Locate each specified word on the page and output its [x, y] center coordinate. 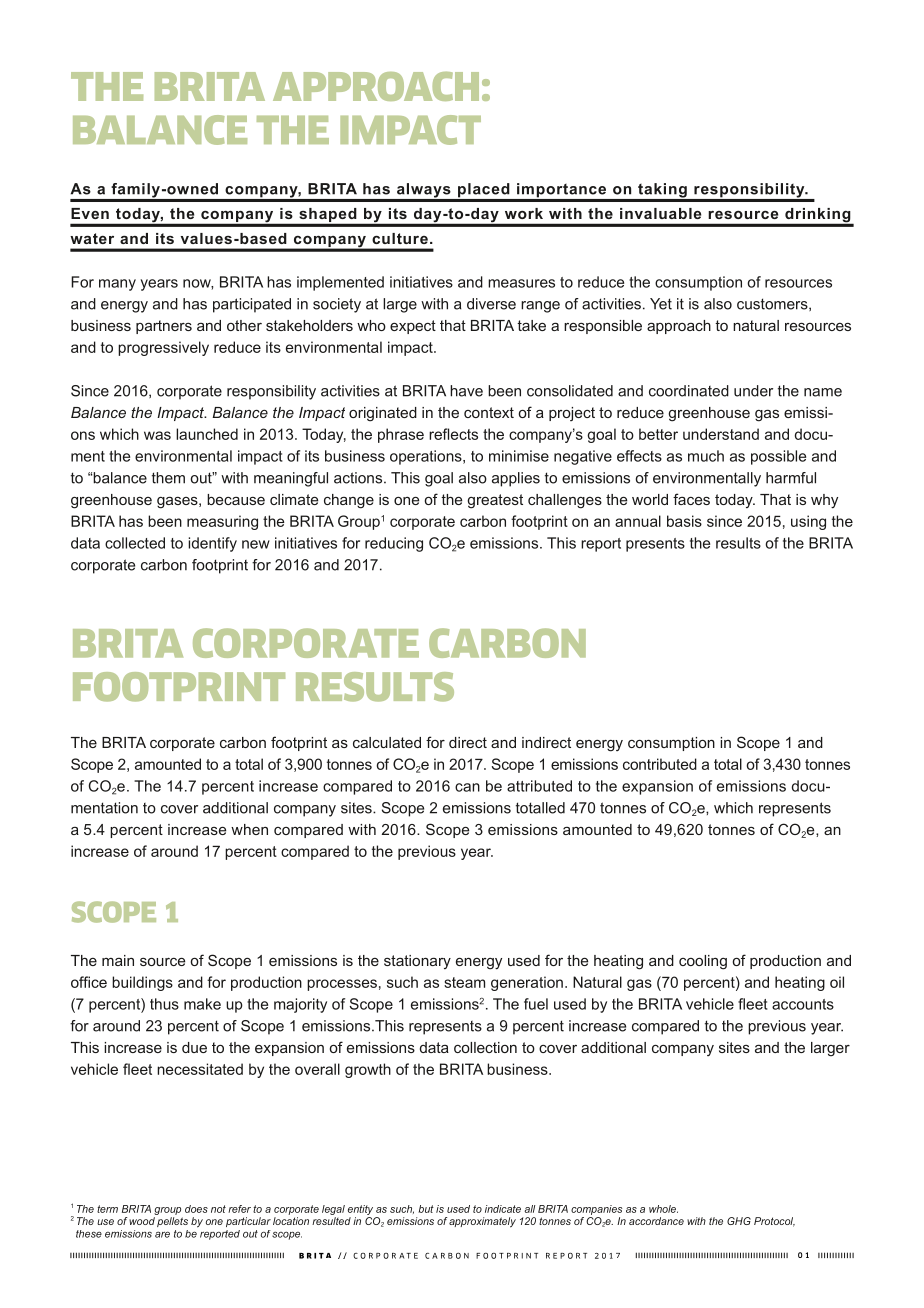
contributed [660, 764]
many [117, 285]
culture [400, 238]
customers [773, 304]
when [249, 829]
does [196, 1209]
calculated [387, 742]
